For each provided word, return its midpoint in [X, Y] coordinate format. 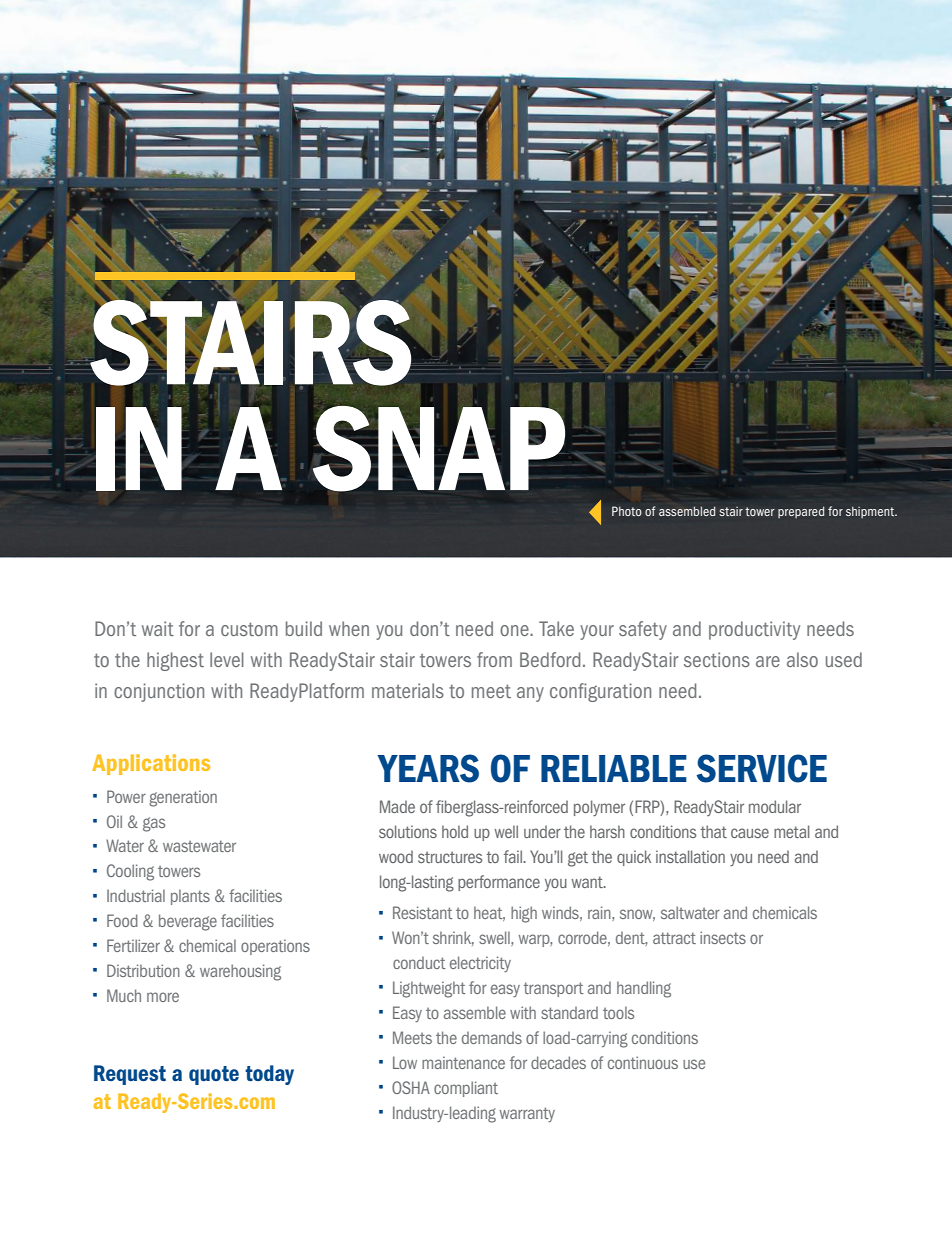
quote [214, 1075]
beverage [188, 922]
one [515, 630]
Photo [627, 511]
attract [674, 938]
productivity [754, 630]
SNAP [439, 449]
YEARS [428, 768]
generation [183, 799]
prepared [801, 512]
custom [249, 629]
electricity [480, 964]
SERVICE [761, 768]
